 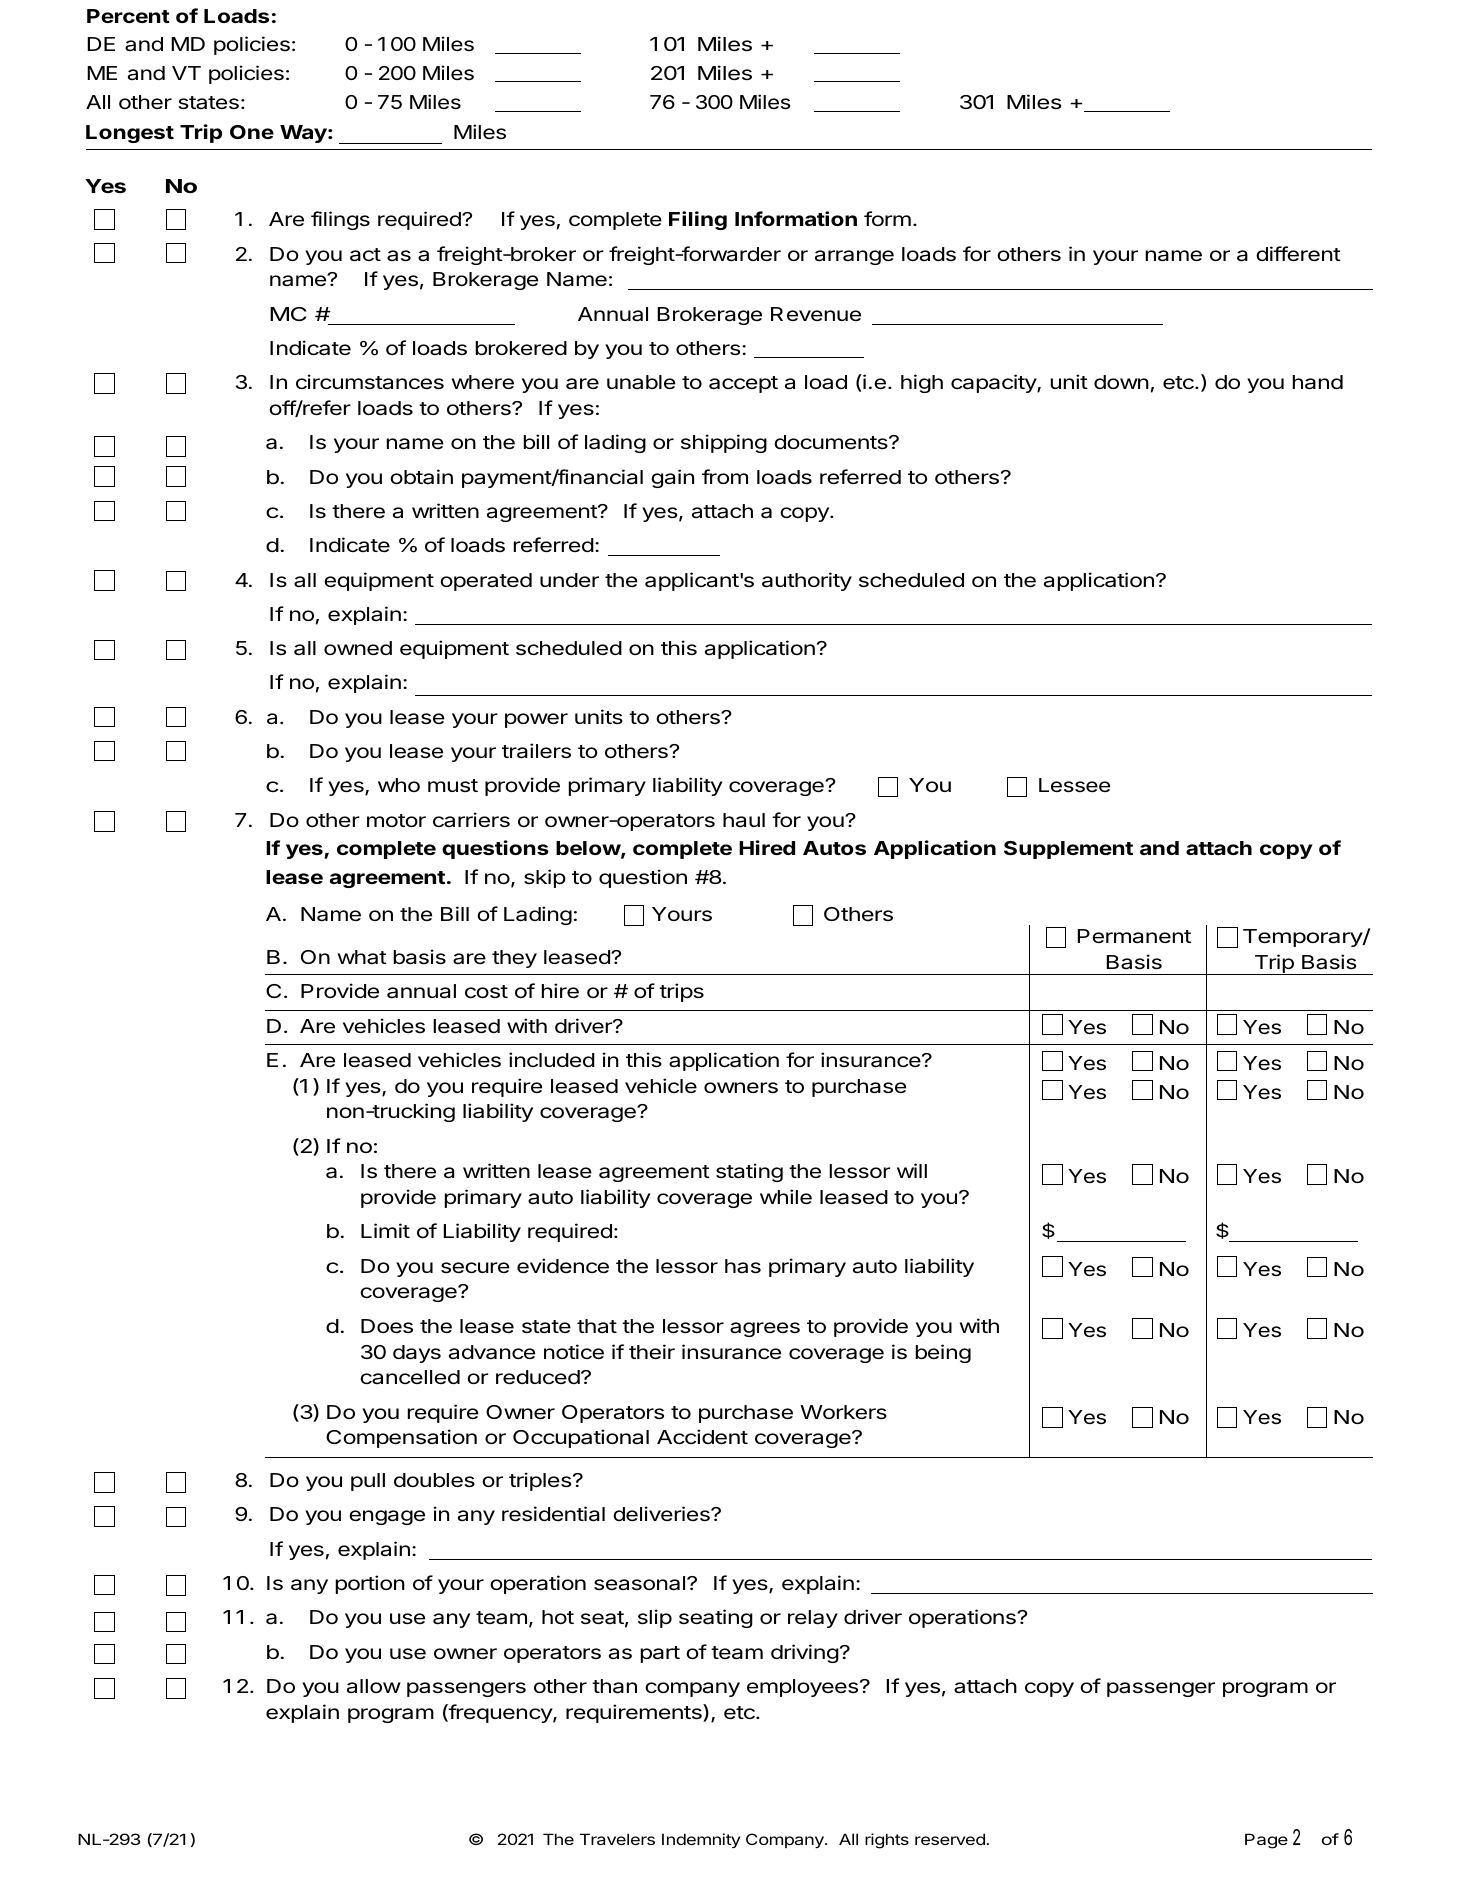 I want to click on arrange, so click(x=854, y=257).
